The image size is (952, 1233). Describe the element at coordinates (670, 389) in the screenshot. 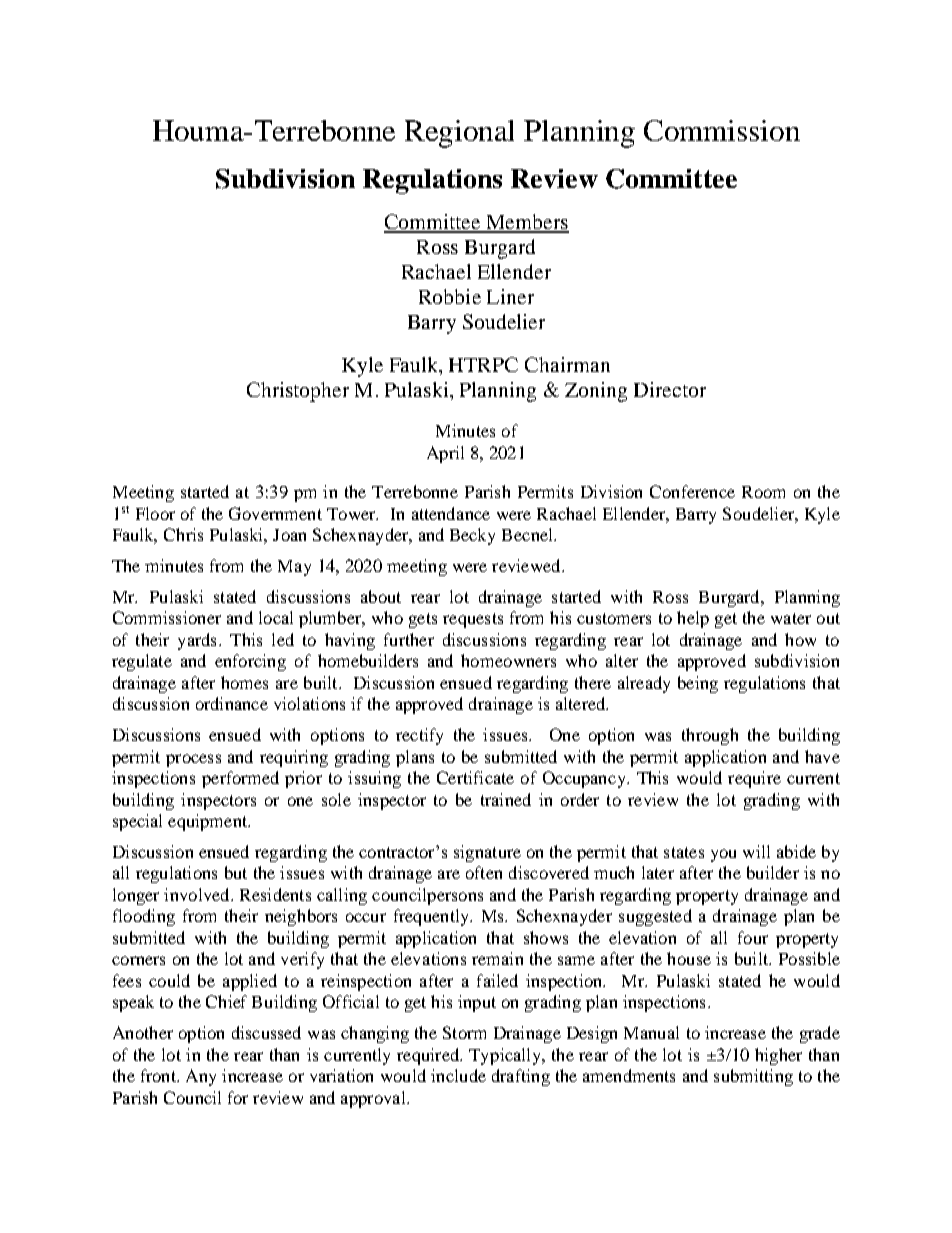

I see `Director` at that location.
